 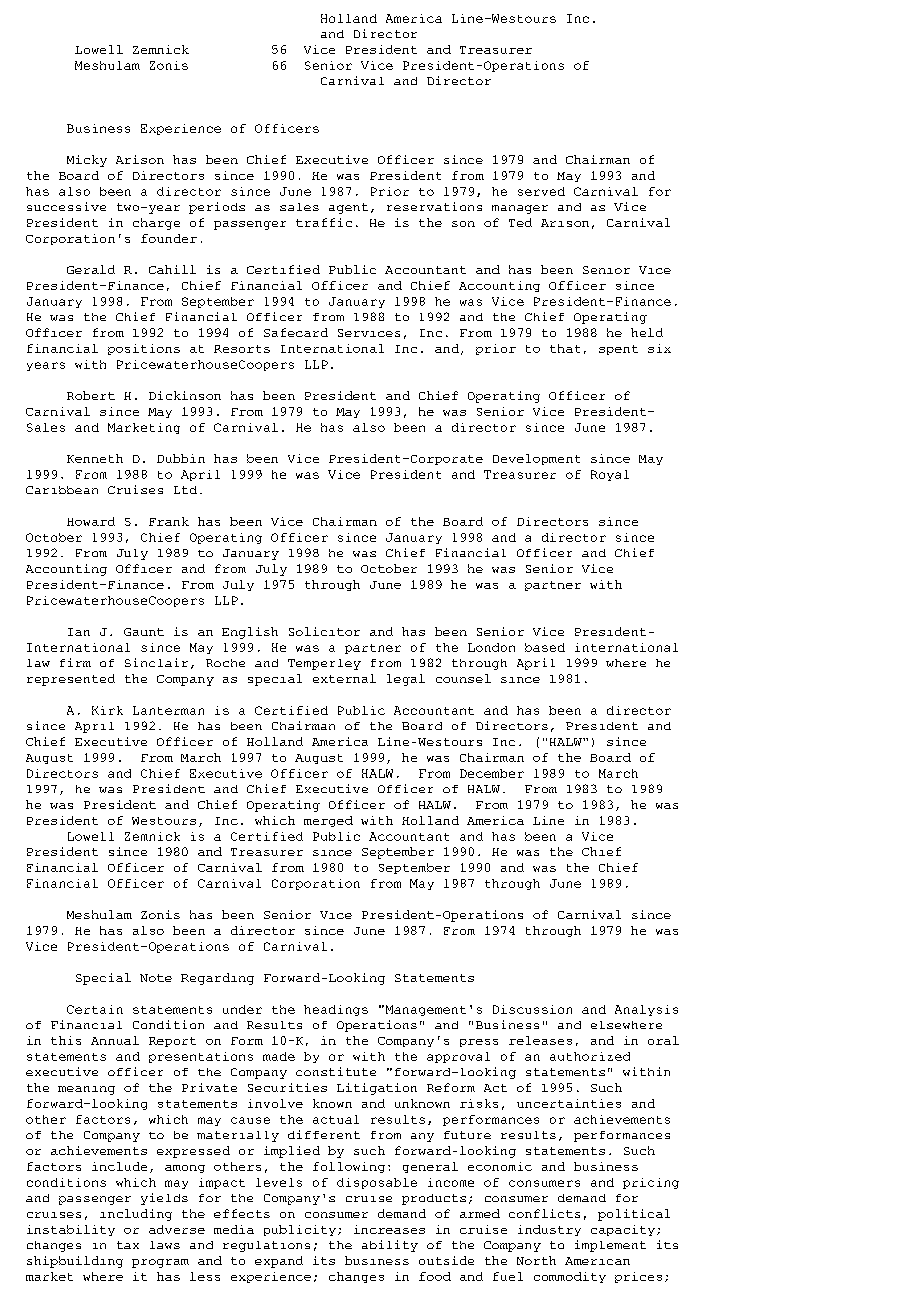 I want to click on implement, so click(x=610, y=1246).
